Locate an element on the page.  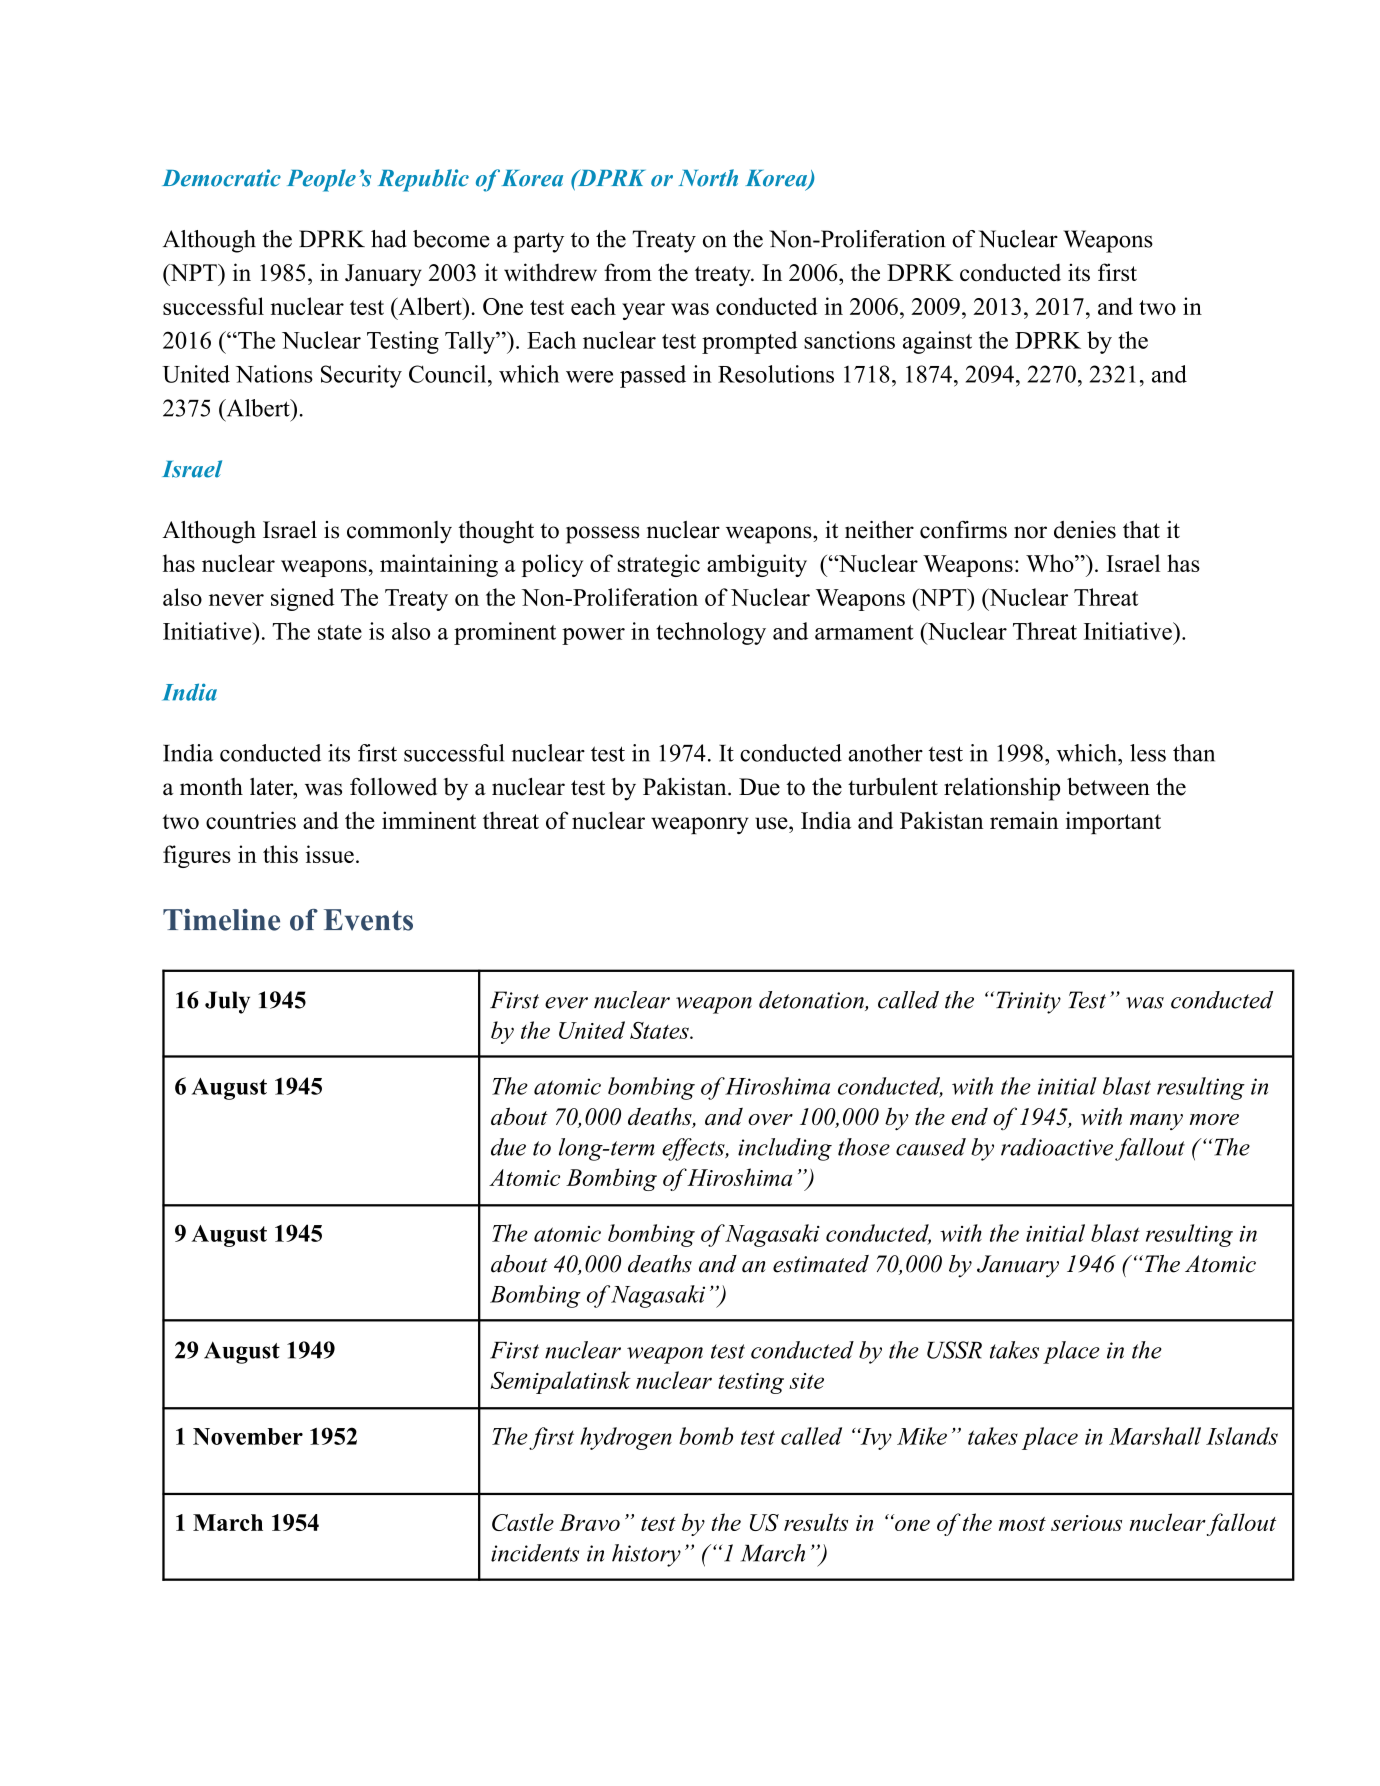
history is located at coordinates (646, 1555).
